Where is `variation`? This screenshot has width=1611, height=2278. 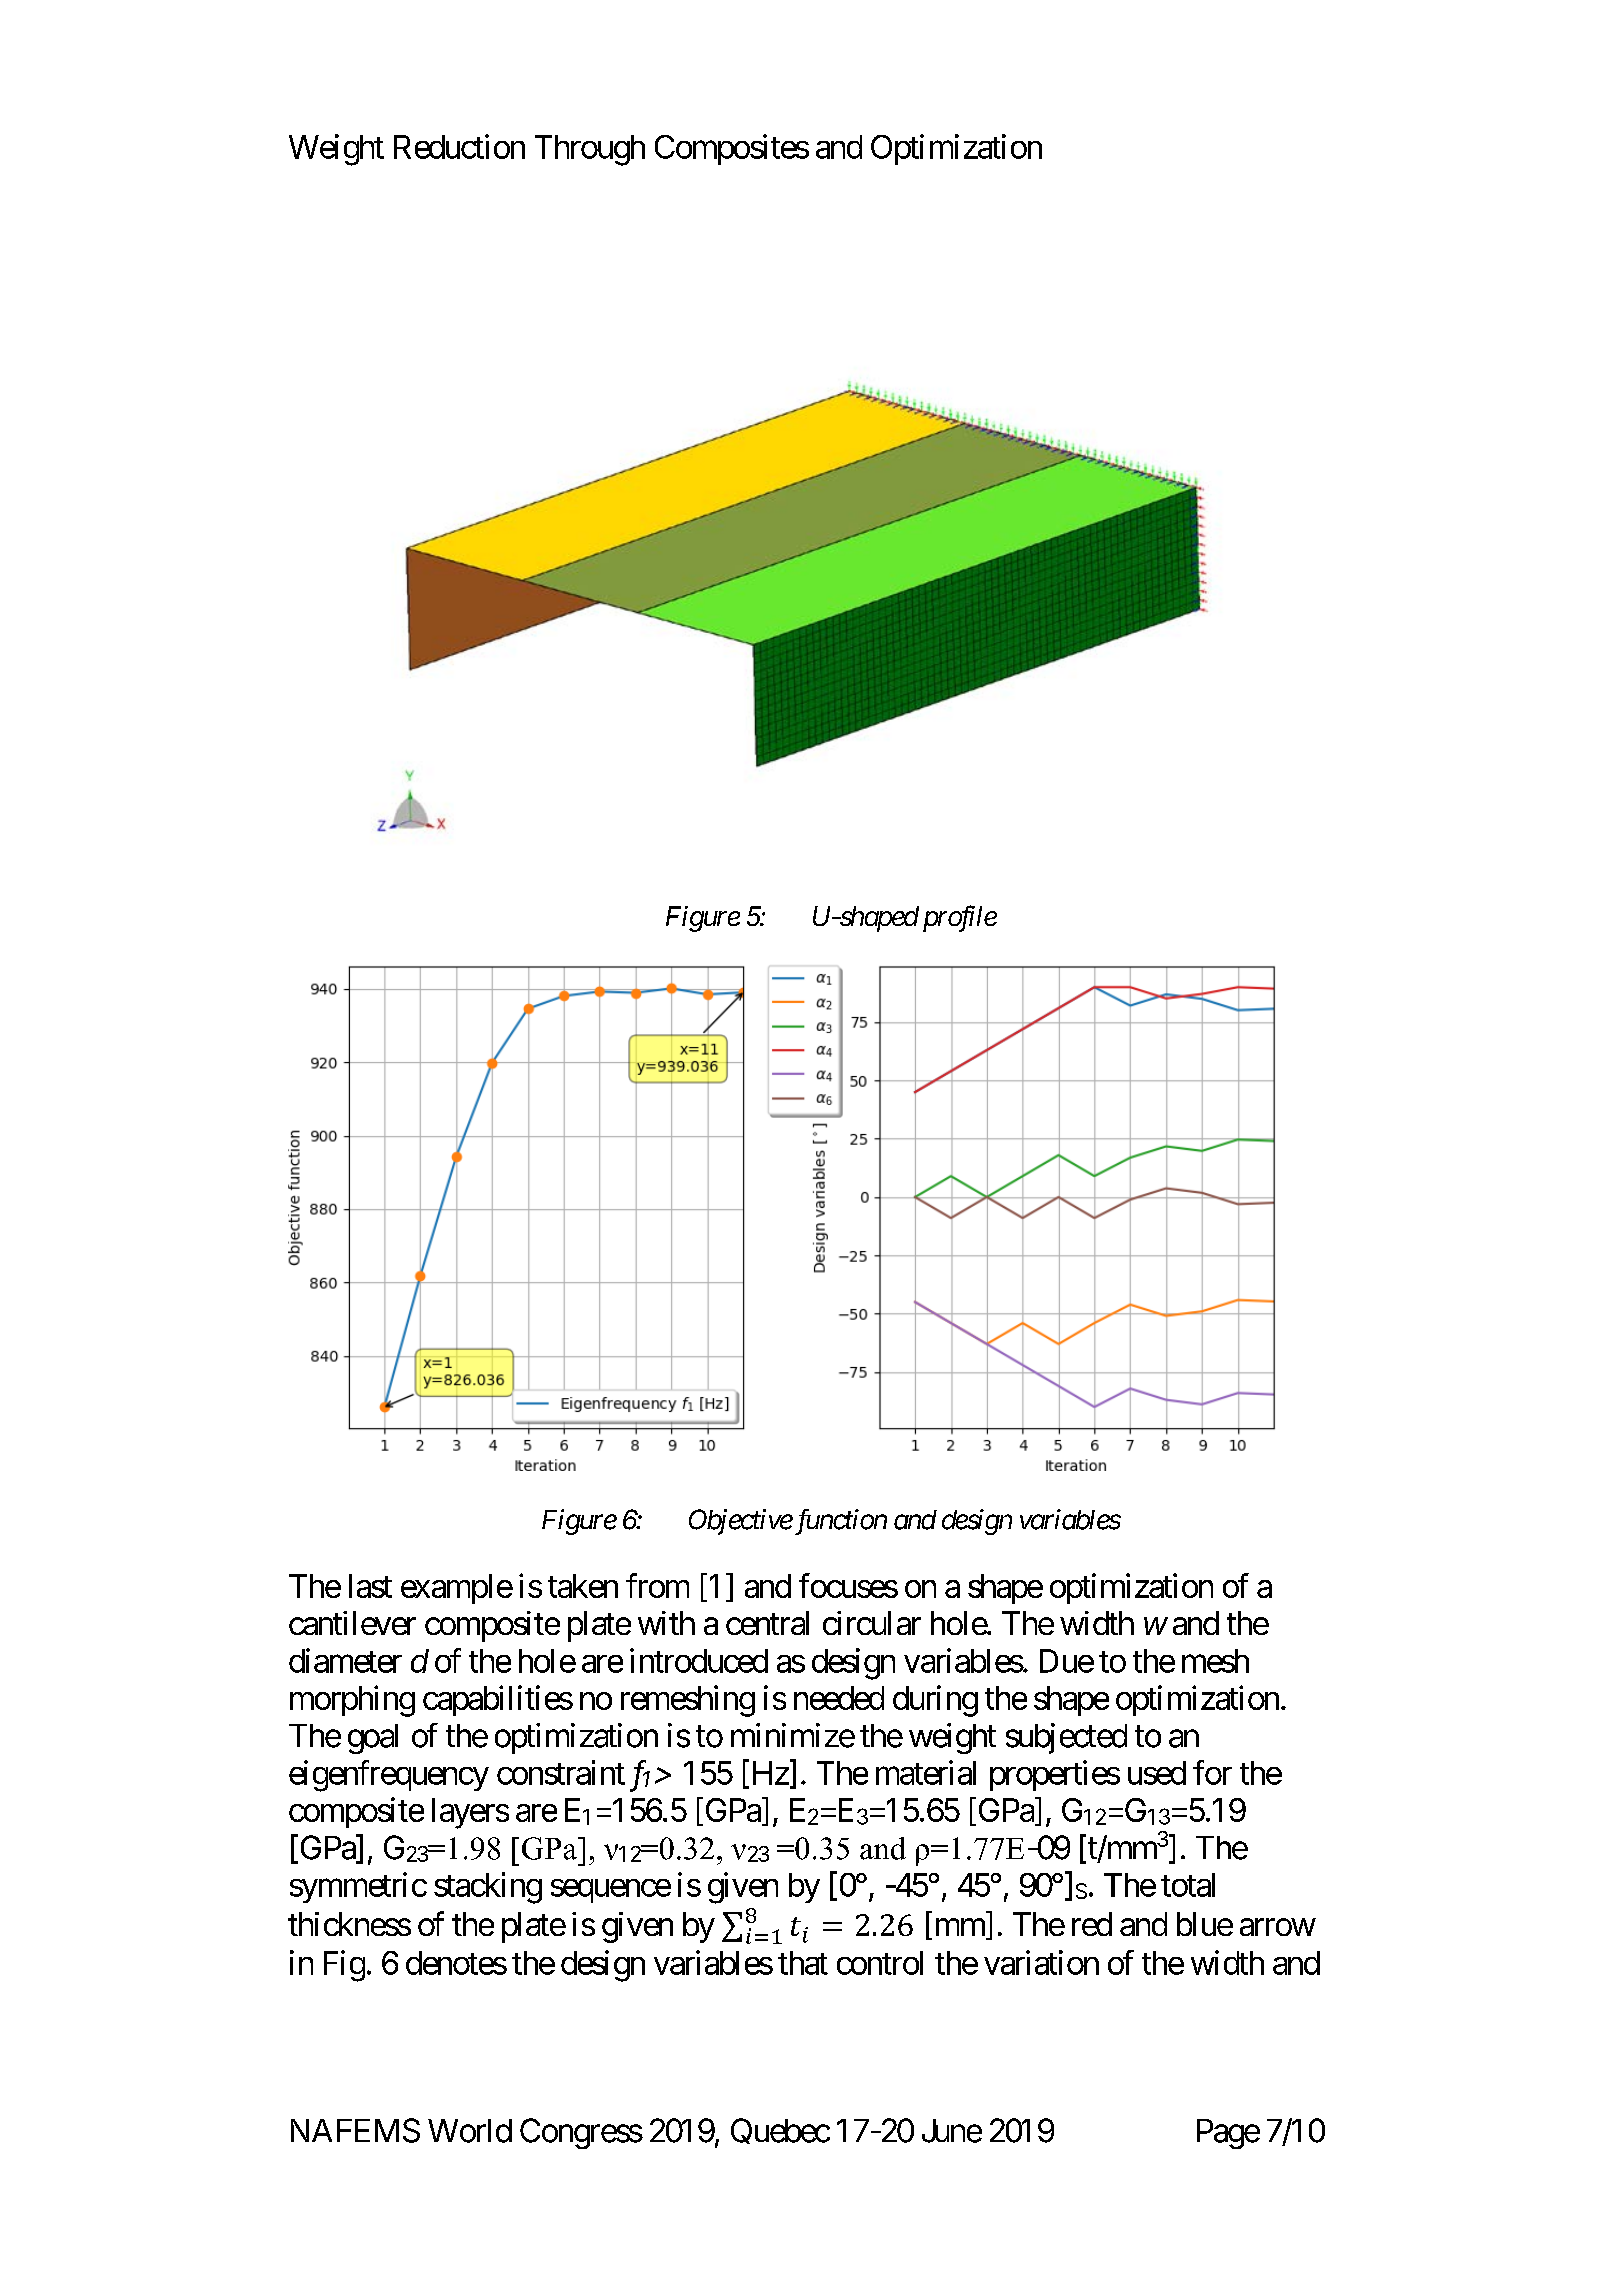
variation is located at coordinates (1041, 1962).
